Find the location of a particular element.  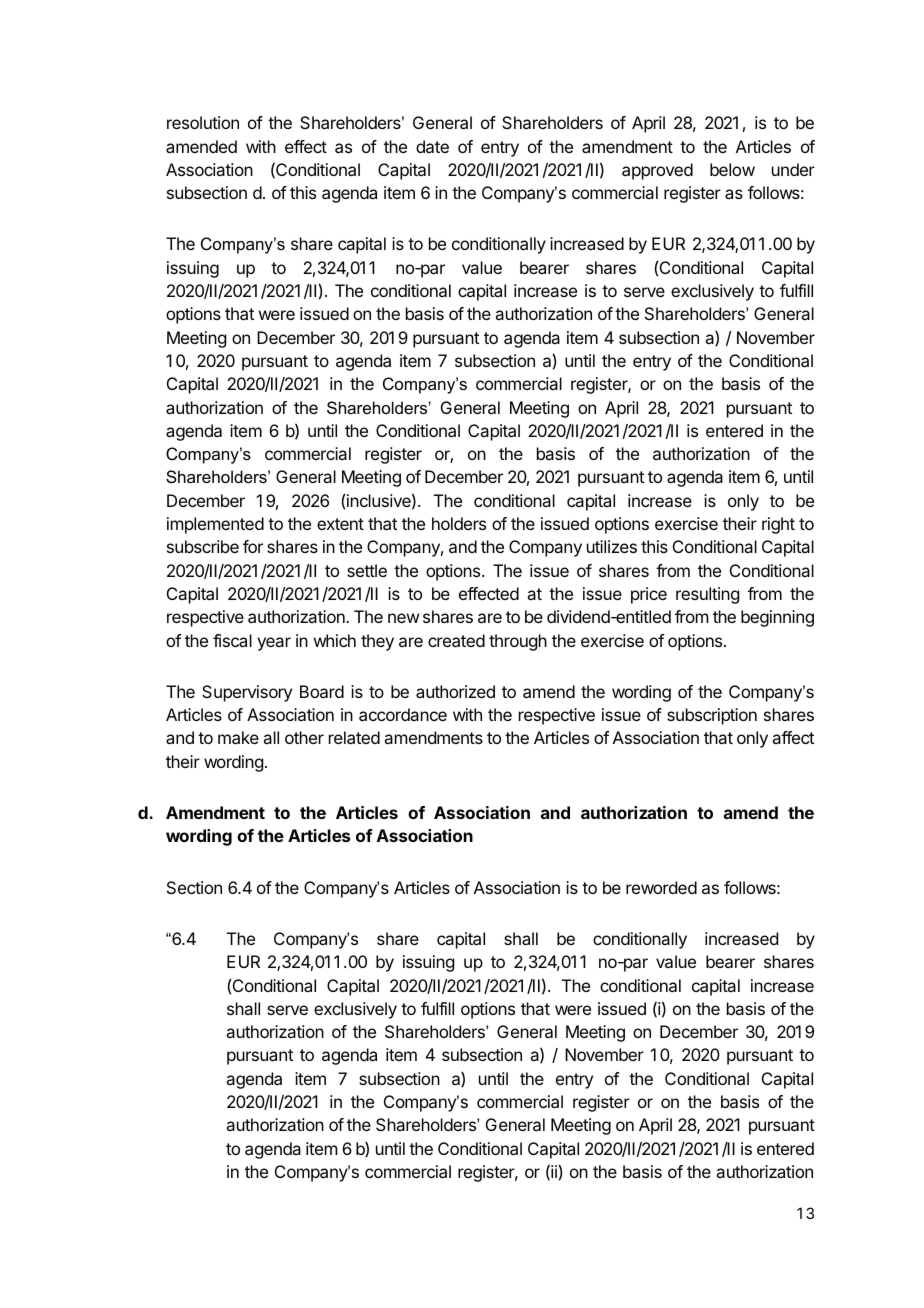

reworded is located at coordinates (661, 887).
